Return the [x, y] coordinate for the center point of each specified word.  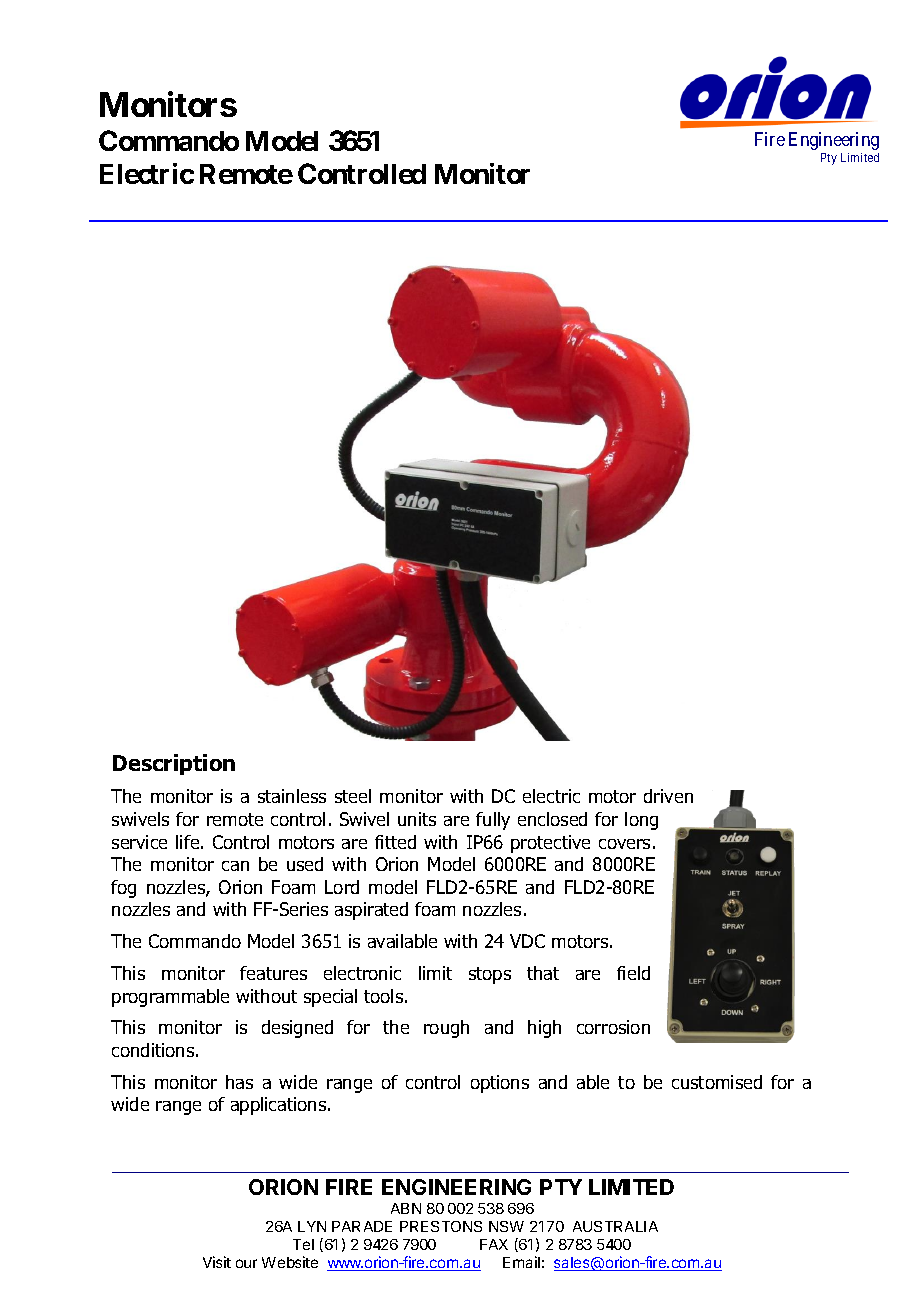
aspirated [371, 911]
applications [280, 1106]
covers [624, 844]
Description [174, 764]
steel [353, 796]
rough [446, 1029]
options [500, 1084]
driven [668, 796]
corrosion [613, 1027]
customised [717, 1082]
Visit [217, 1262]
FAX [494, 1244]
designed [297, 1029]
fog [123, 889]
